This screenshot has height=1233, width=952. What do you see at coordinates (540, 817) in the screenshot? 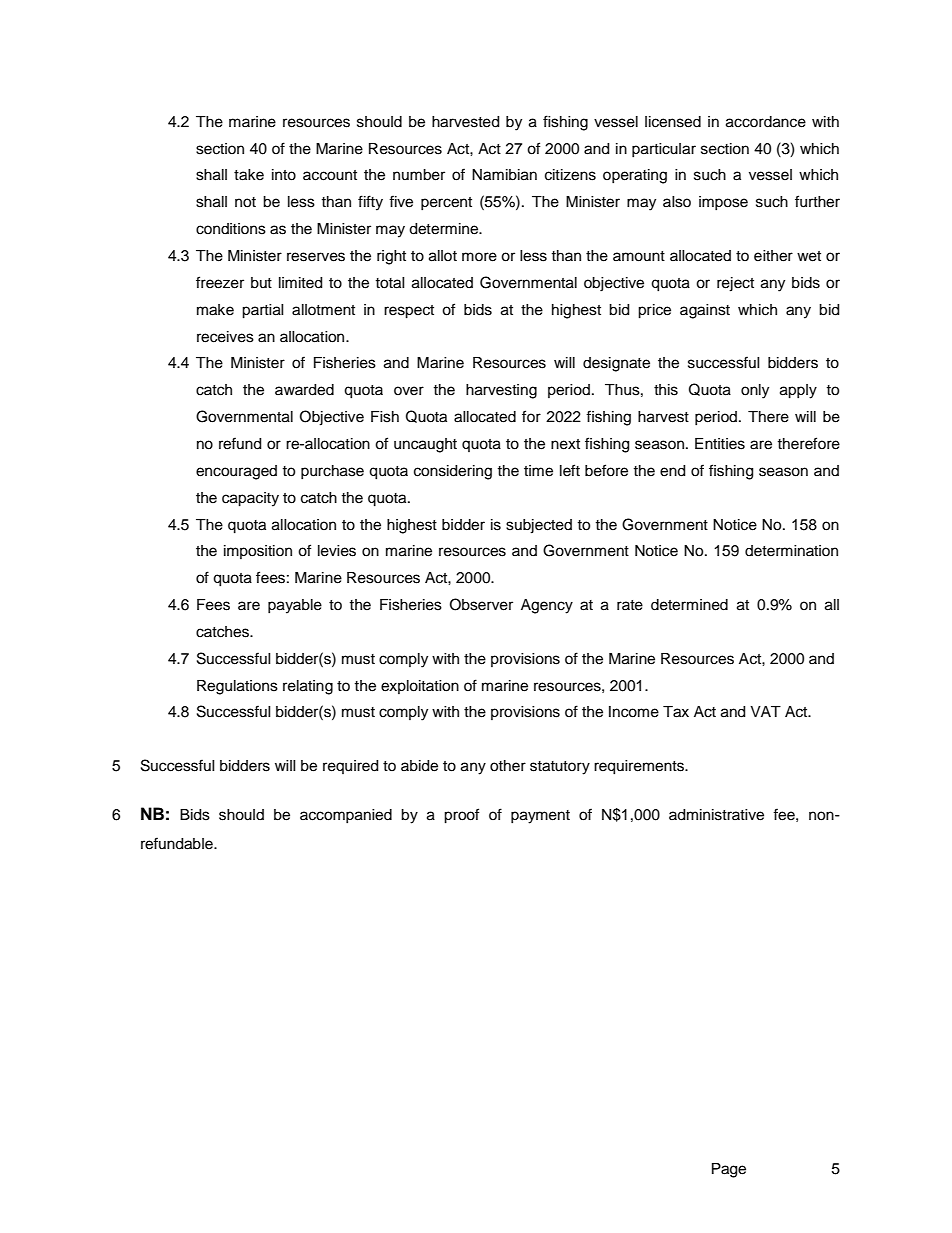
I see `payment` at bounding box center [540, 817].
